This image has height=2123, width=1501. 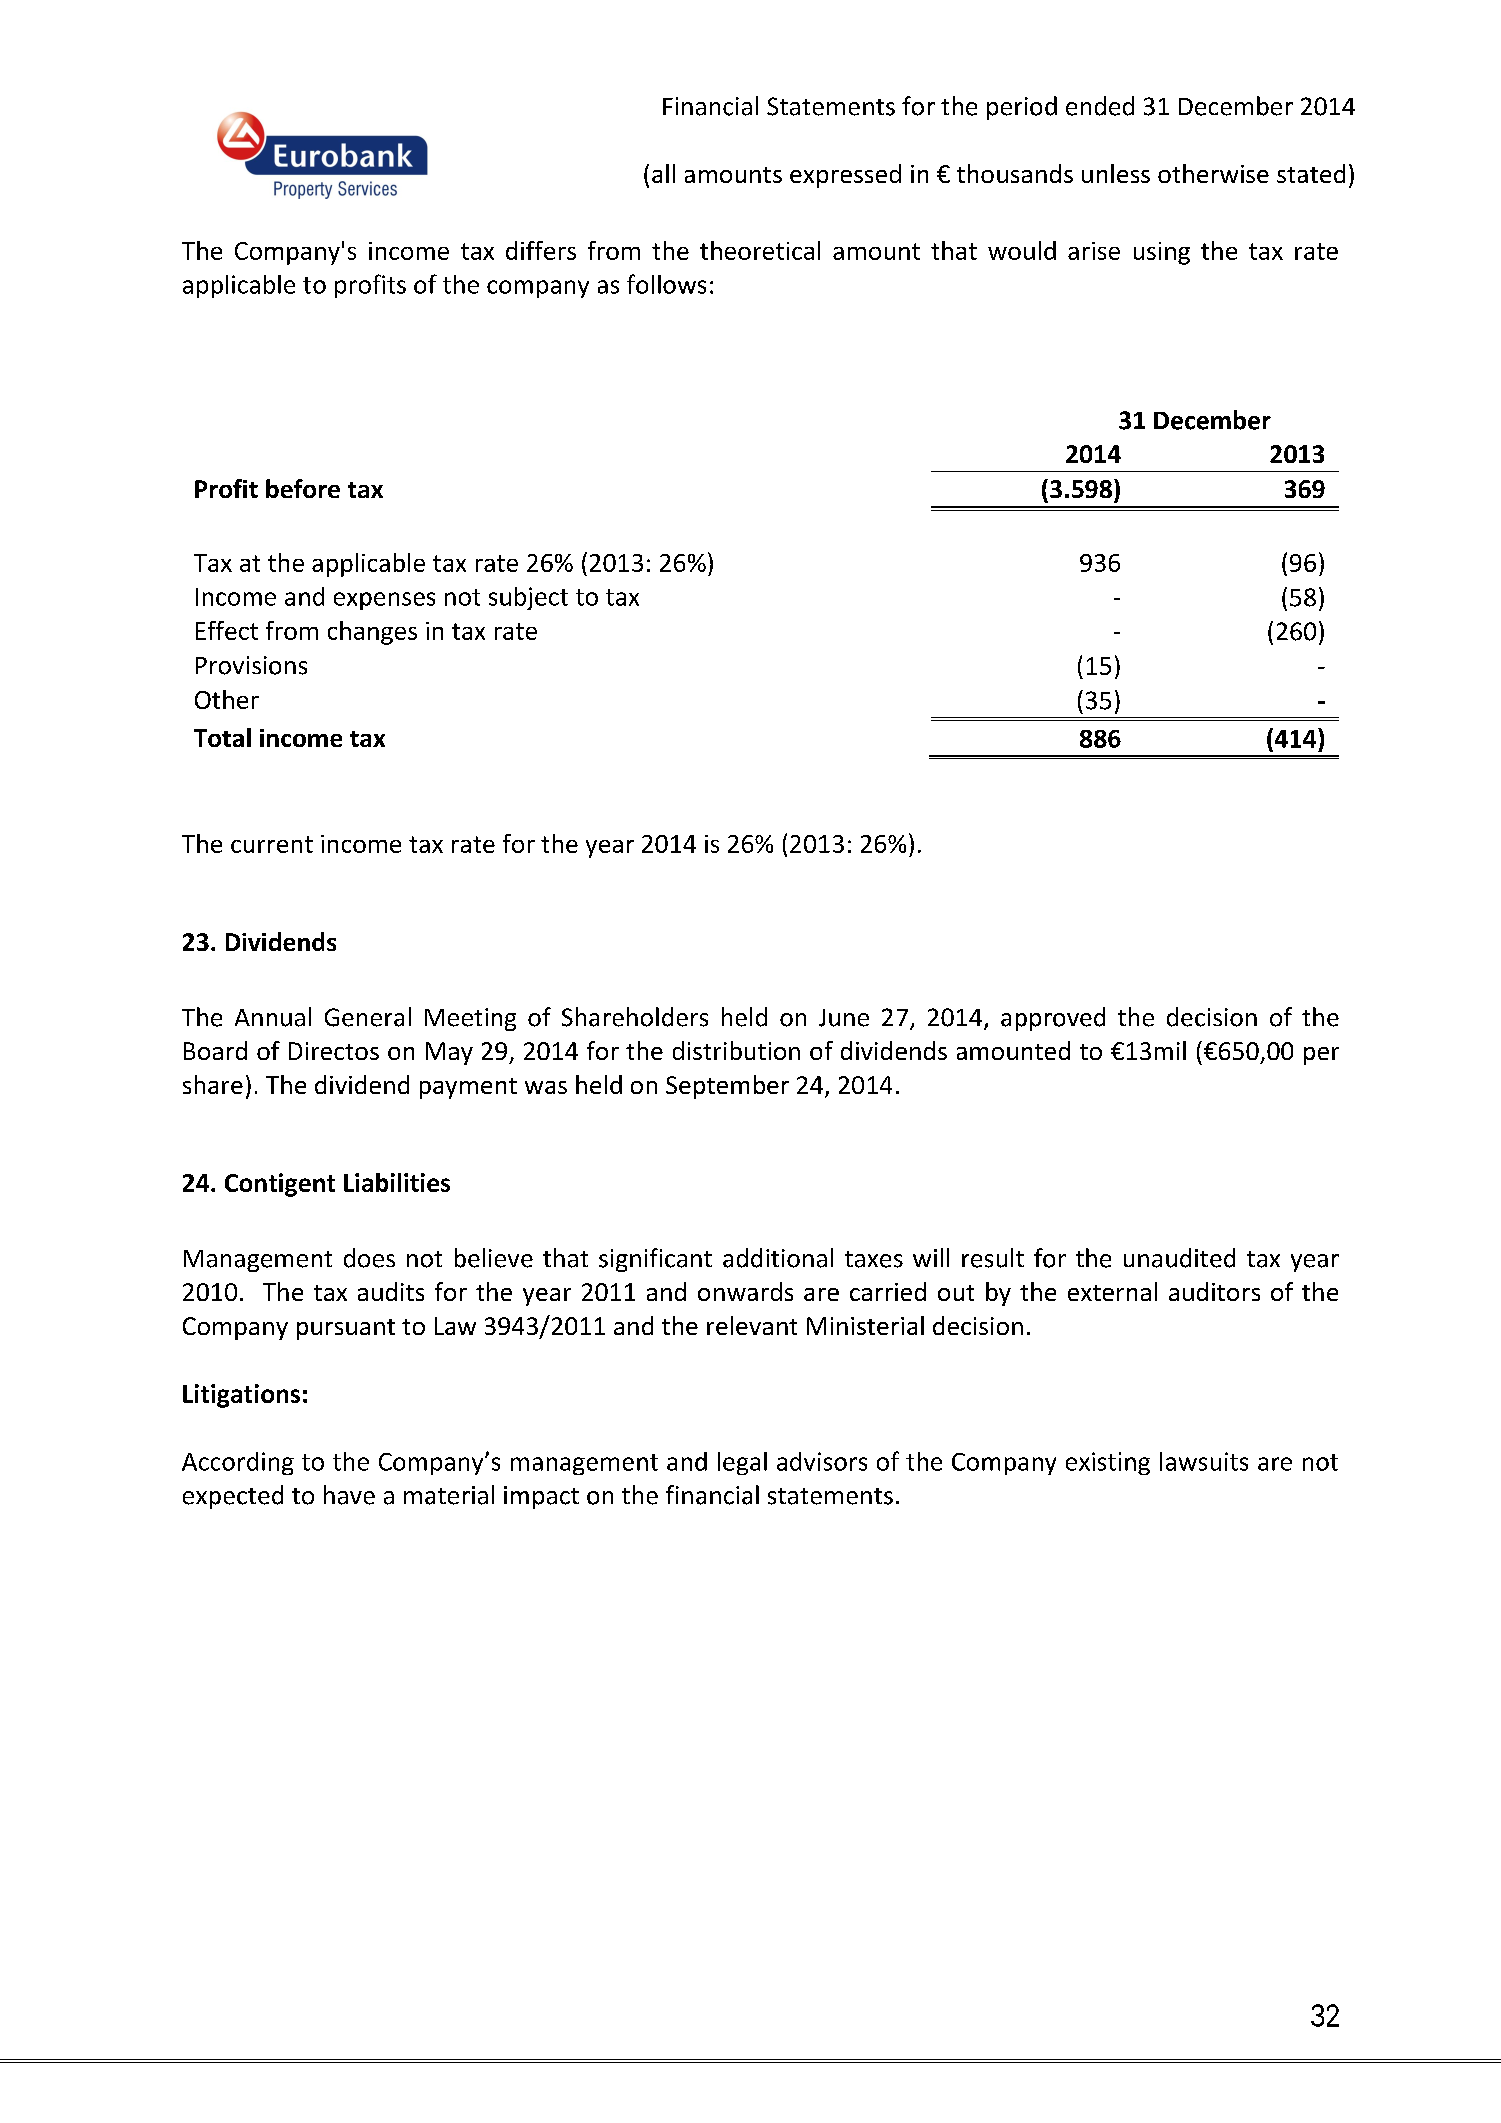 What do you see at coordinates (1053, 1019) in the image?
I see `approved` at bounding box center [1053, 1019].
